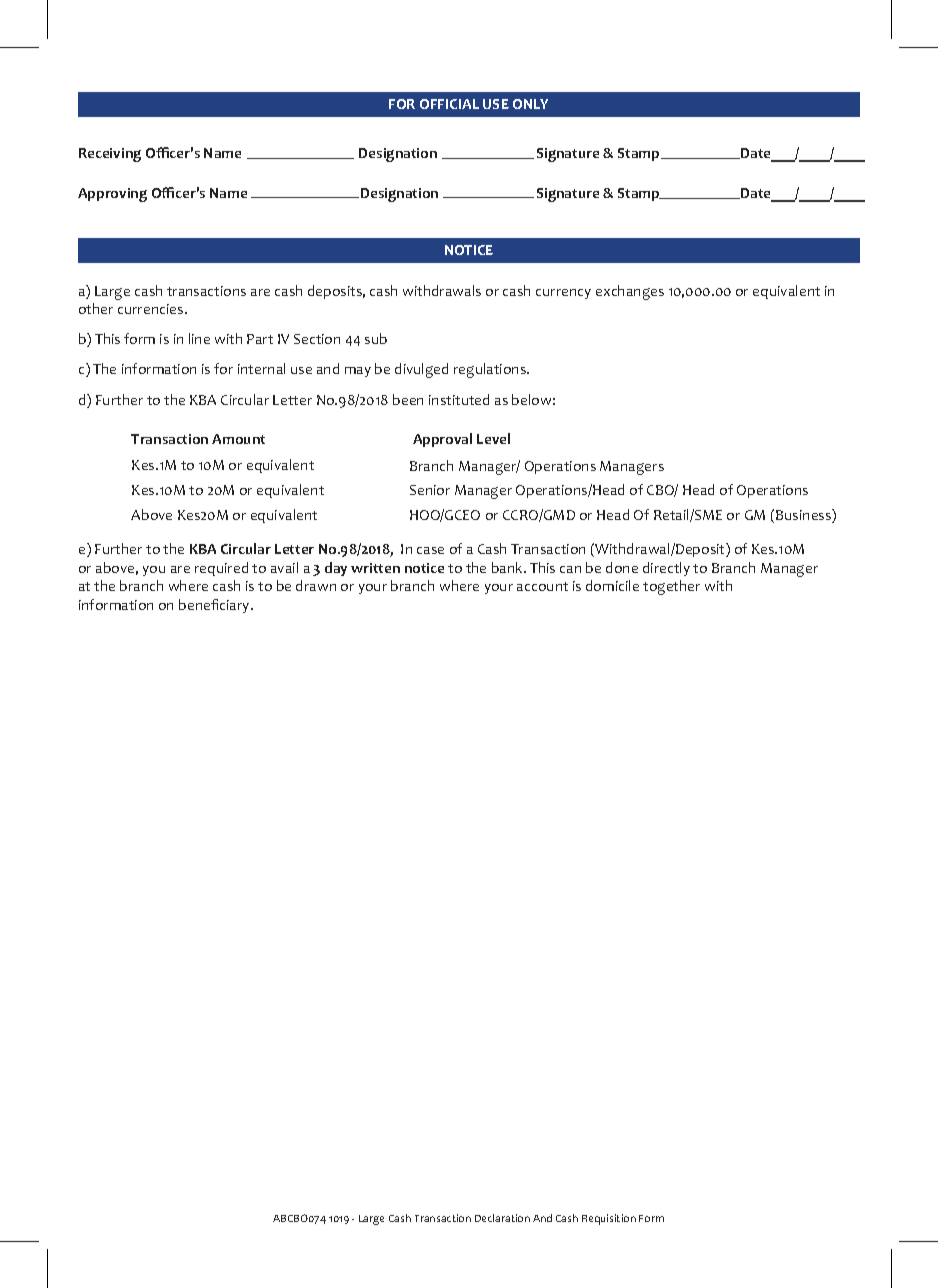 The height and width of the page is (1288, 938). What do you see at coordinates (221, 569) in the page?
I see `required` at bounding box center [221, 569].
